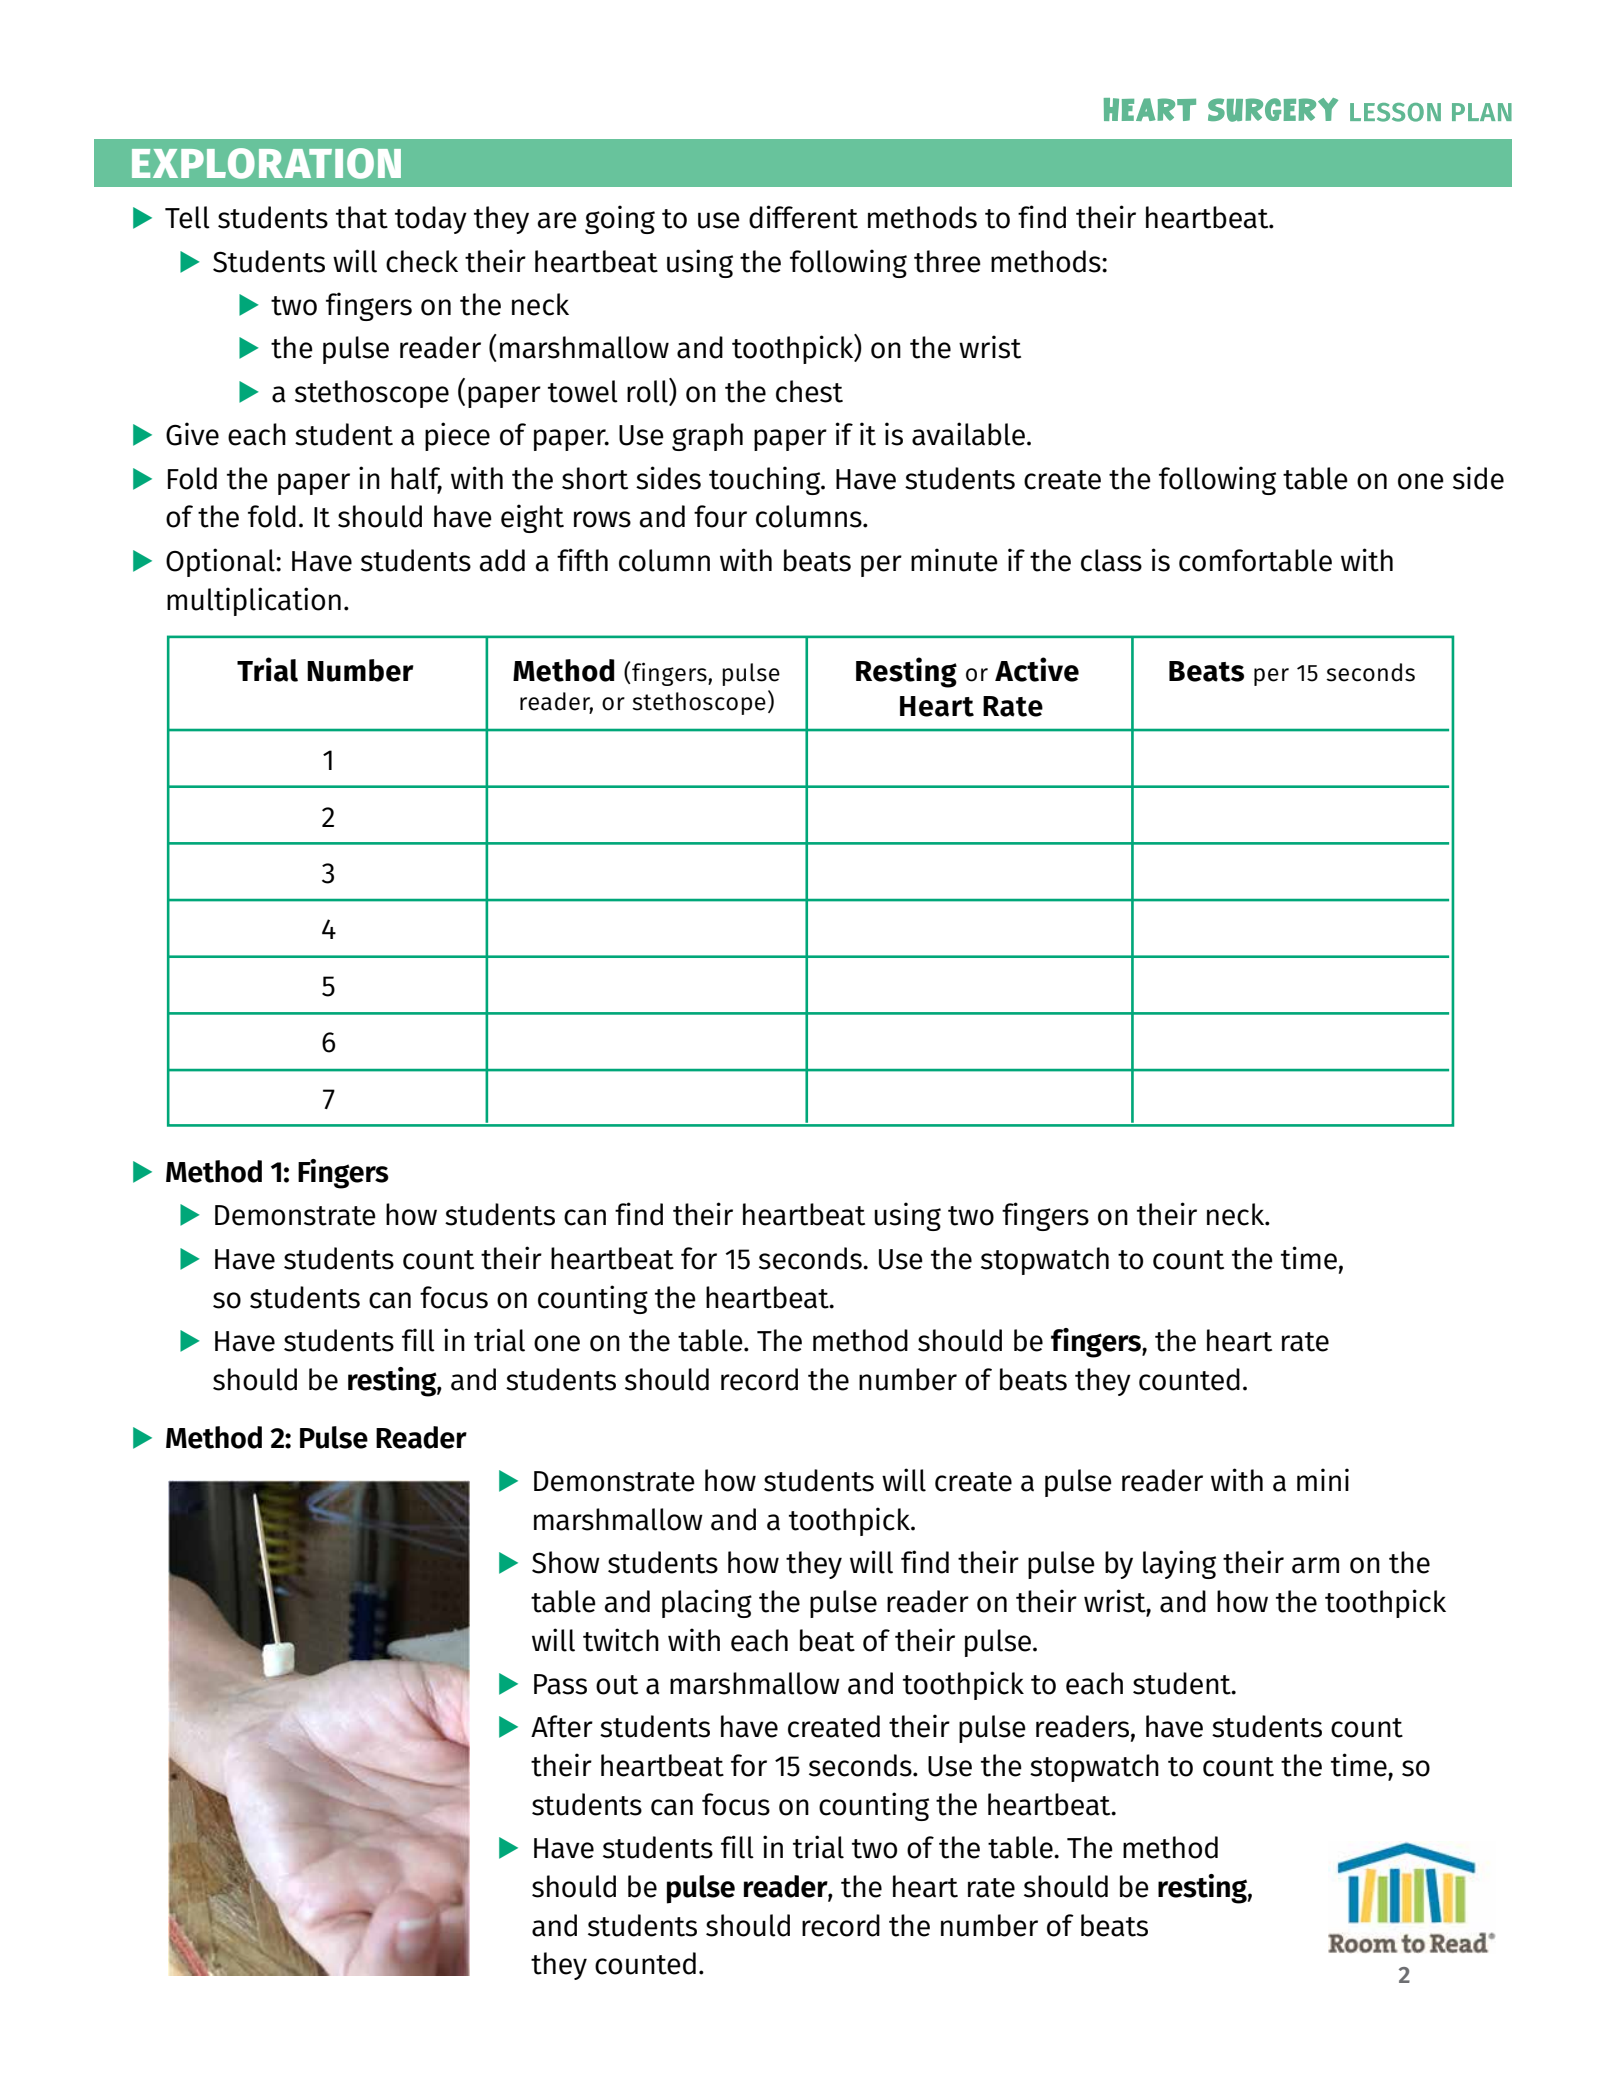 This screenshot has width=1606, height=2078. Describe the element at coordinates (803, 217) in the screenshot. I see `different` at that location.
